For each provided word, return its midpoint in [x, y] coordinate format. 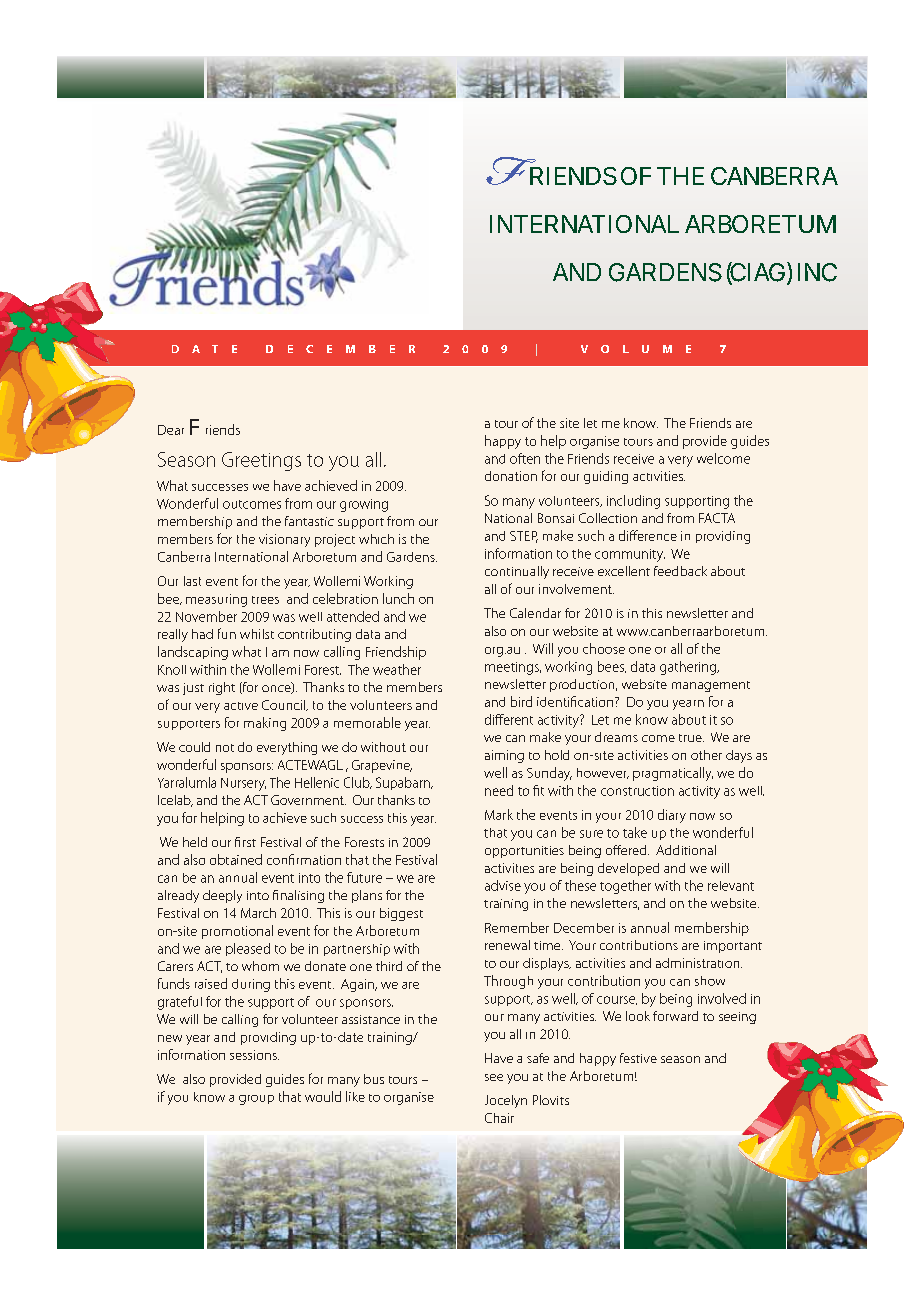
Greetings [261, 461]
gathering [689, 668]
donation [511, 476]
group [256, 1100]
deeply [222, 896]
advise [503, 885]
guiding [606, 477]
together [625, 887]
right [222, 688]
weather [397, 669]
